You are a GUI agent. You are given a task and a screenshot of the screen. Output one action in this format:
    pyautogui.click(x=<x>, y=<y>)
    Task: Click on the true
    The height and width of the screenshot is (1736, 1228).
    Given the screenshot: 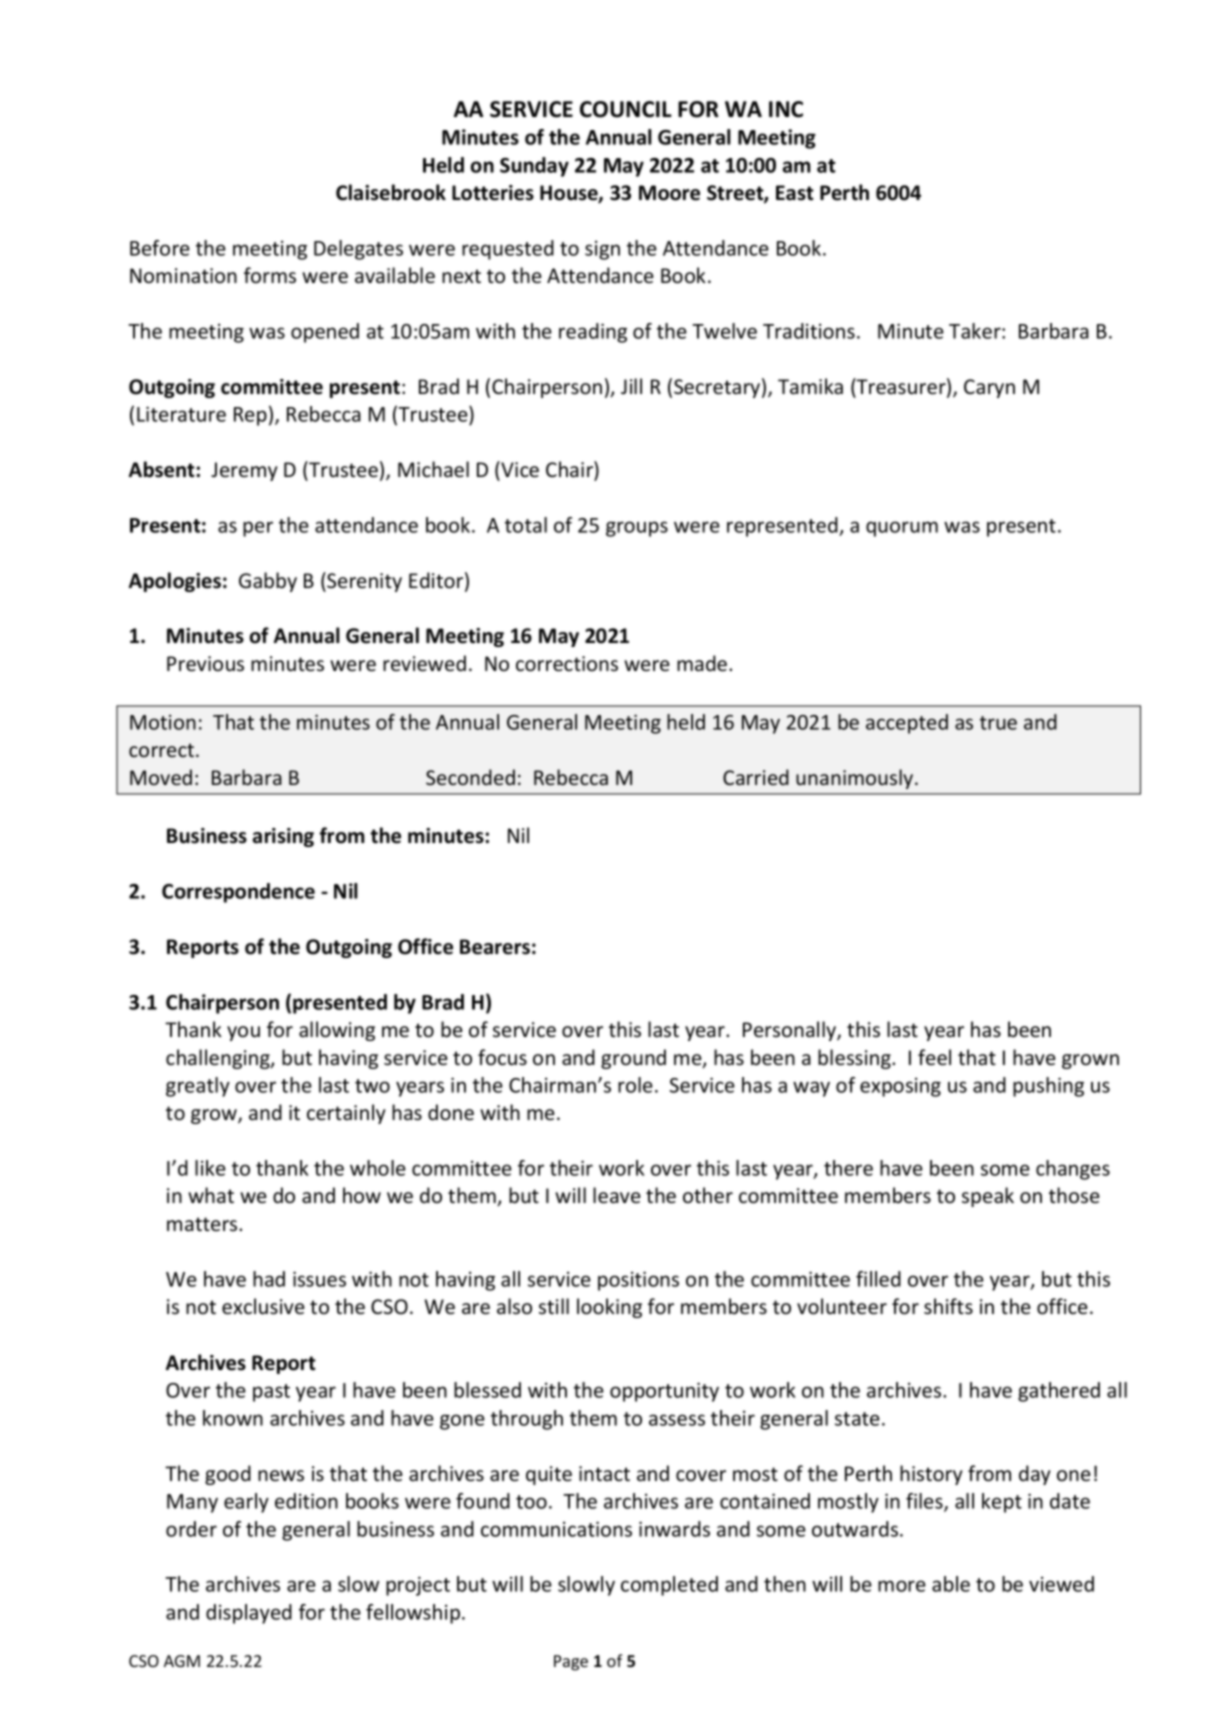 What is the action you would take?
    pyautogui.click(x=998, y=723)
